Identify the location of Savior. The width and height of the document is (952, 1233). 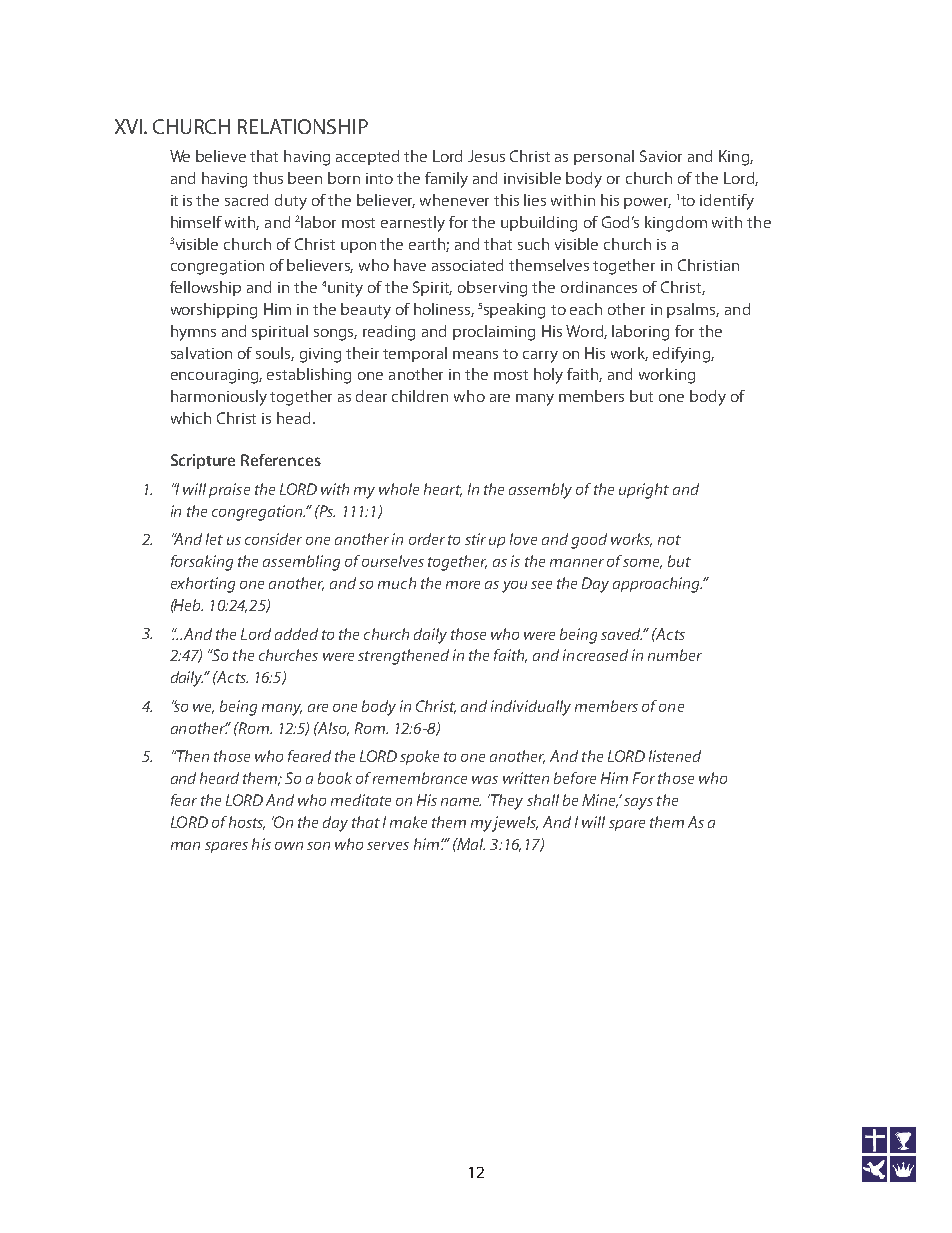
(661, 156).
